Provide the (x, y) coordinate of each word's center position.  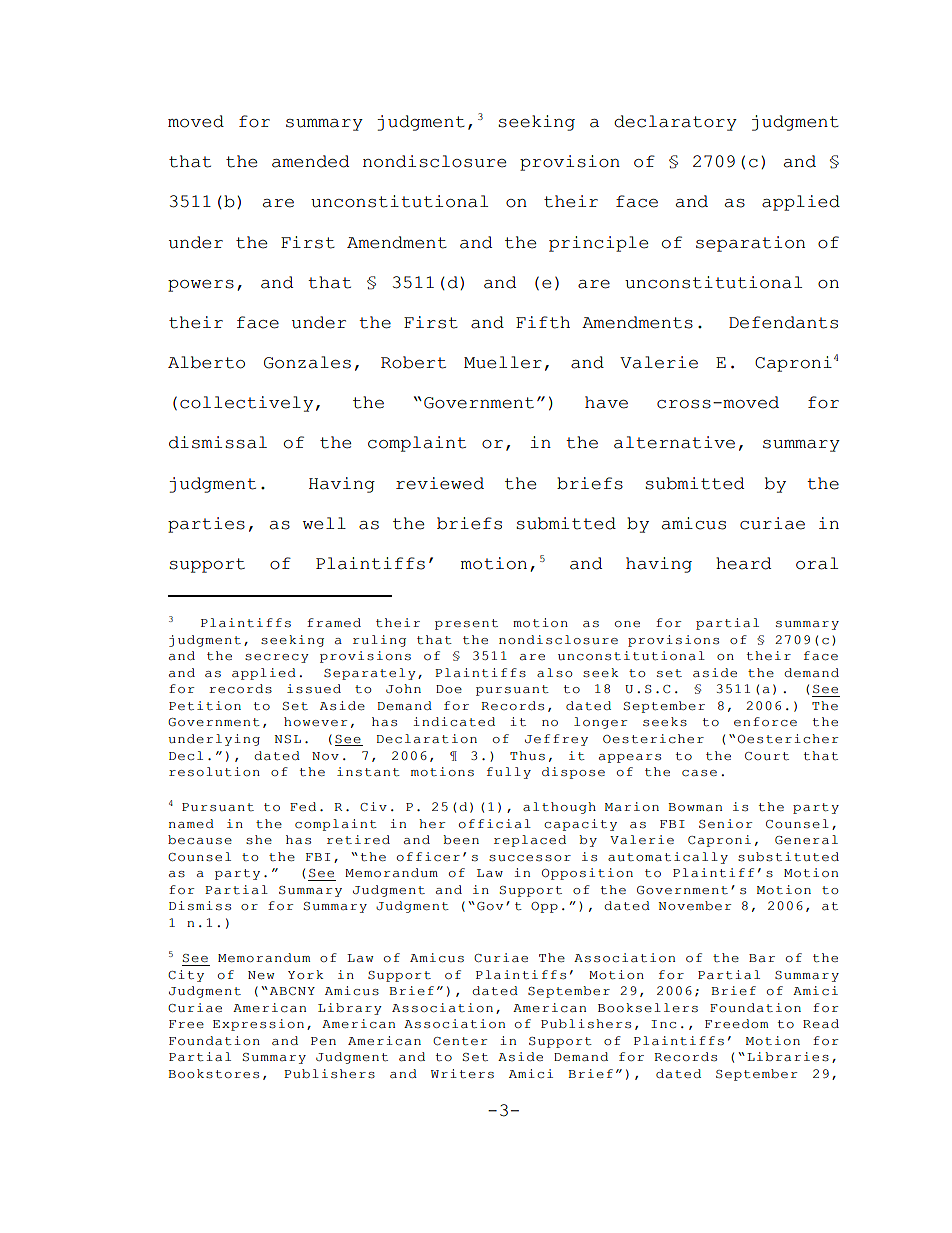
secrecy (277, 658)
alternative (674, 442)
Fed (303, 806)
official (495, 823)
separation (750, 244)
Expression (258, 1025)
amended (310, 161)
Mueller (503, 362)
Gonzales (307, 362)
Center (460, 1041)
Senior (725, 824)
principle (598, 244)
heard (743, 563)
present (466, 624)
